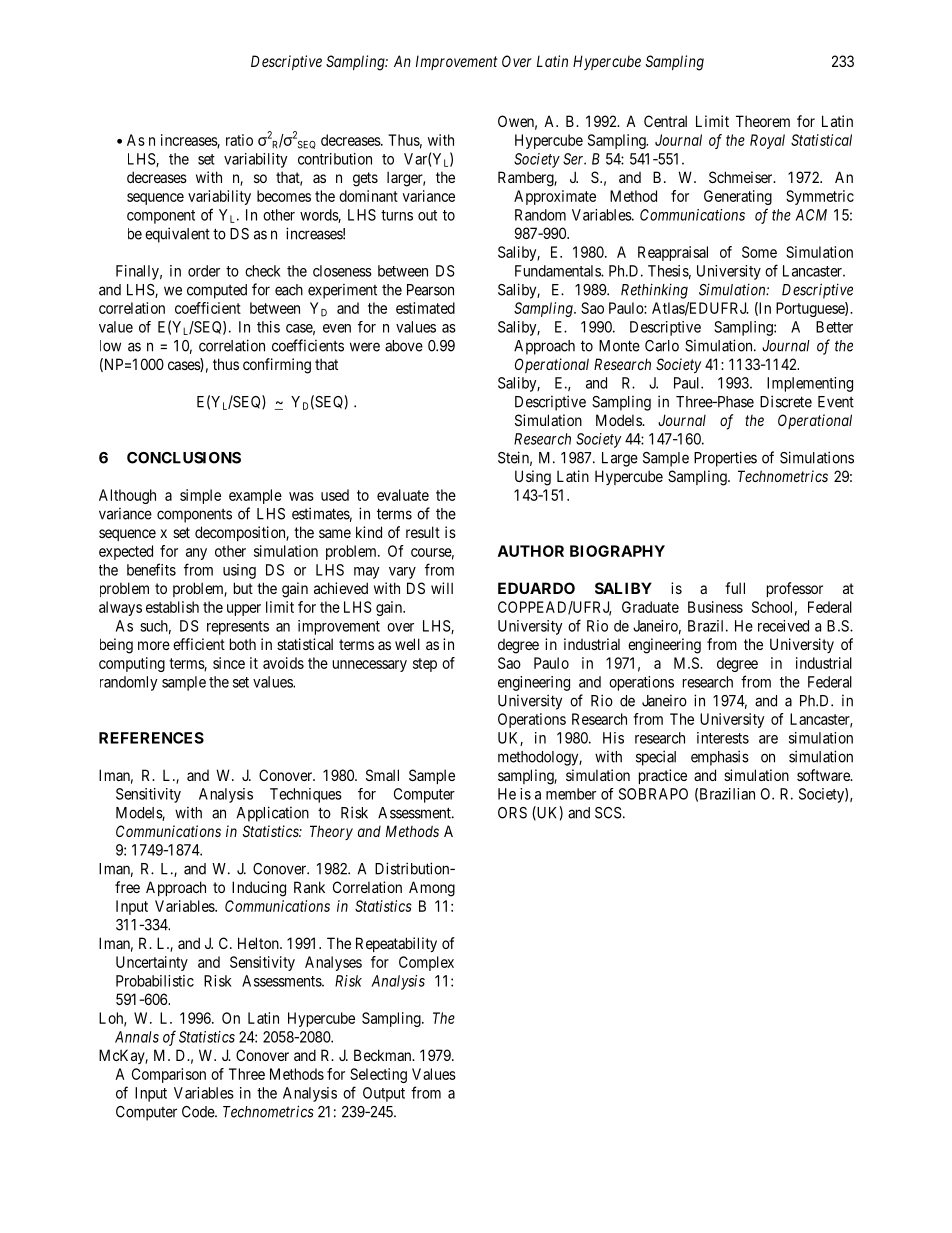 The height and width of the screenshot is (1233, 952). I want to click on establish, so click(172, 607).
